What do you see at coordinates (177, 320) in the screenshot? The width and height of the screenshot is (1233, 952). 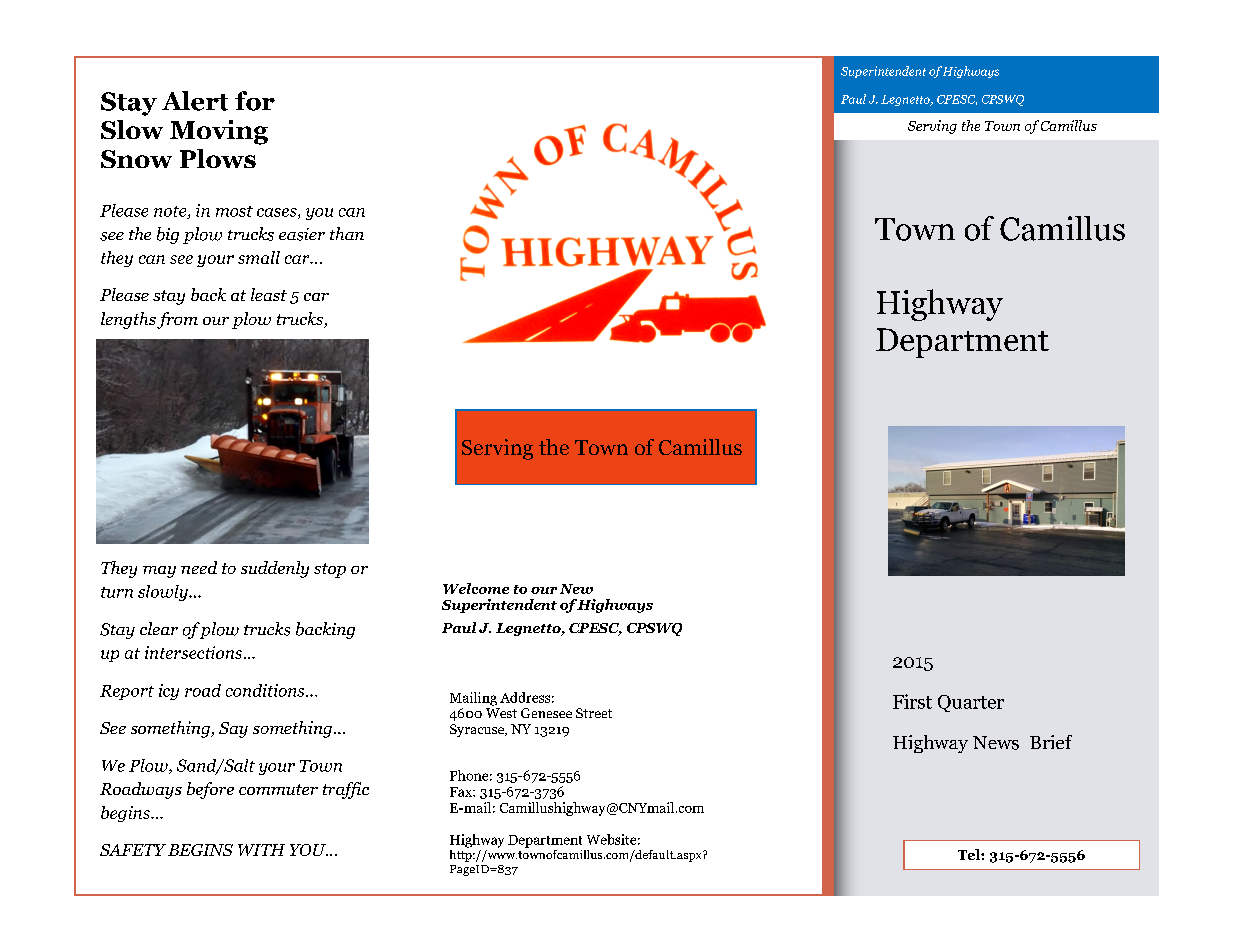 I see `from` at bounding box center [177, 320].
